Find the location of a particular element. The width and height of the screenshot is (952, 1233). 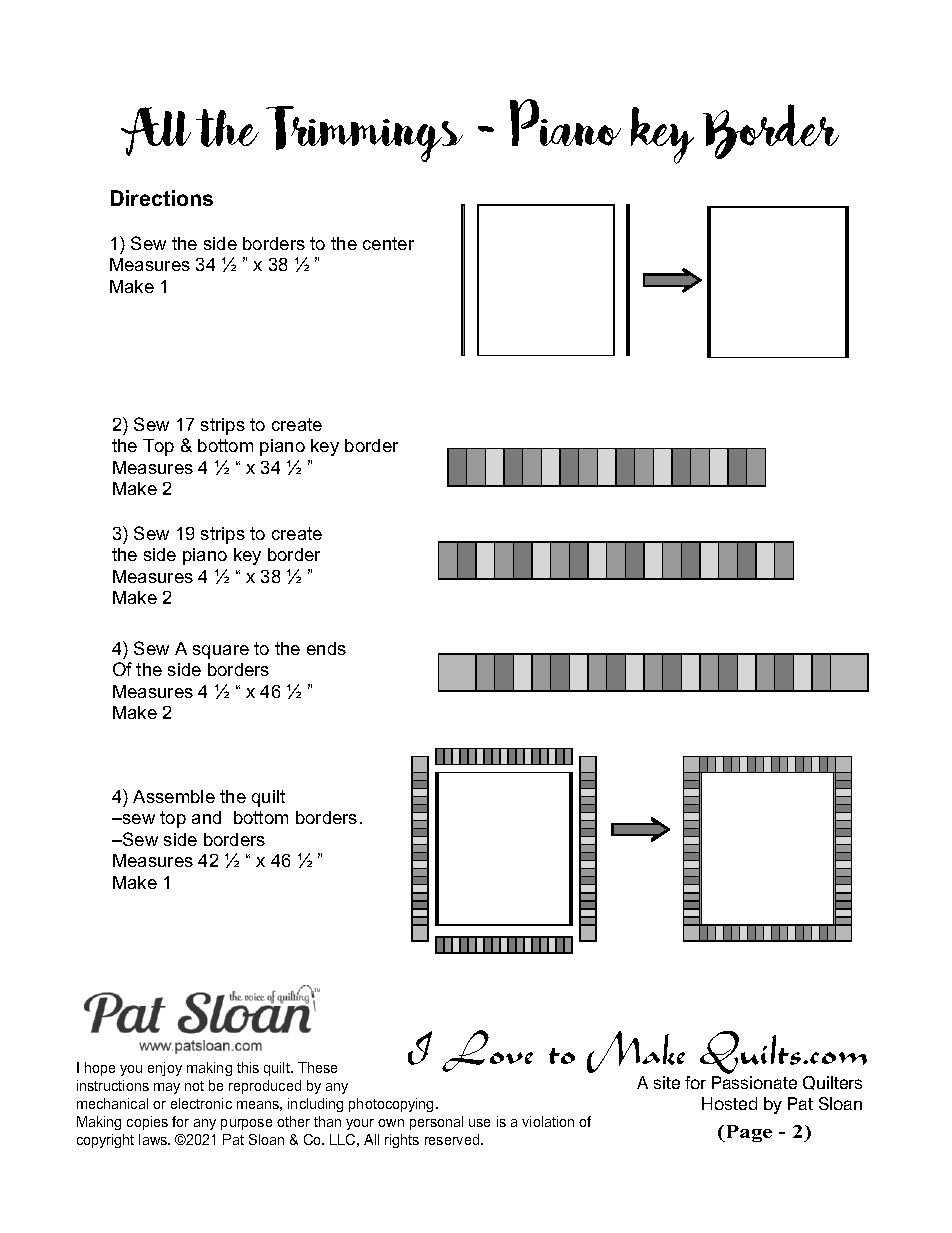

Passionate is located at coordinates (754, 1082).
